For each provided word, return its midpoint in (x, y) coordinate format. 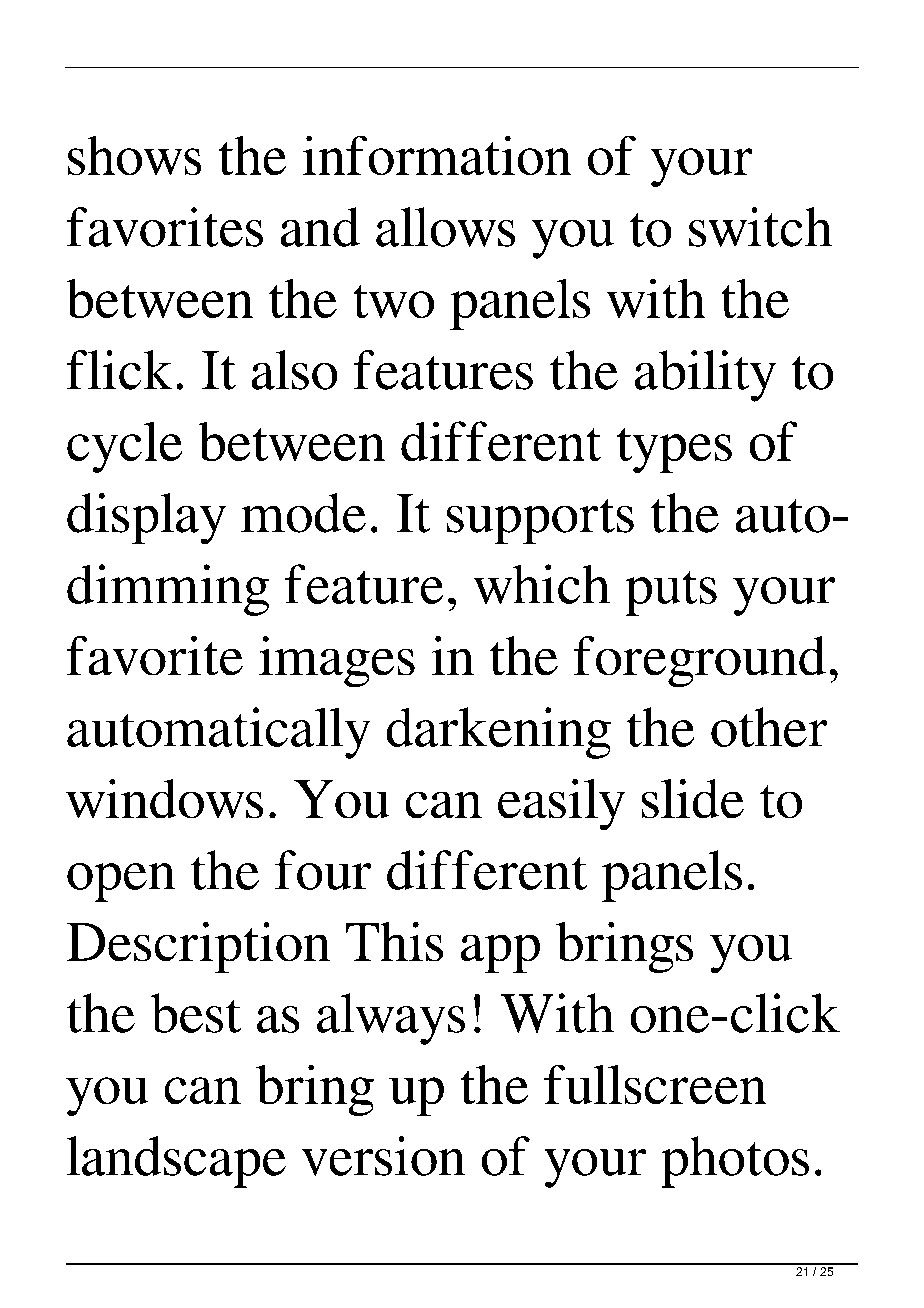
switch (760, 227)
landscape (176, 1162)
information (437, 155)
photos (735, 1162)
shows (134, 155)
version (383, 1156)
